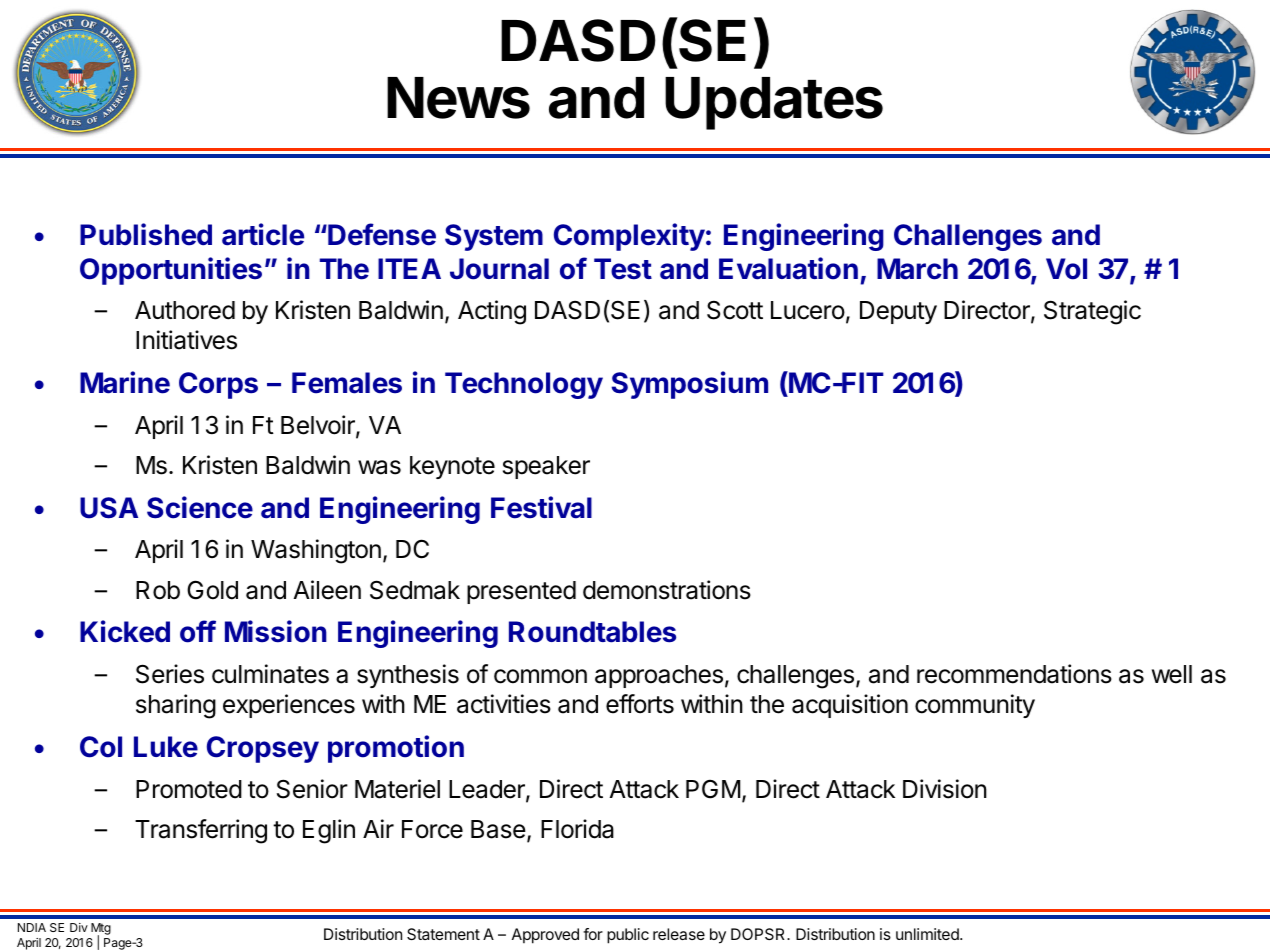  I want to click on Festival, so click(541, 507).
